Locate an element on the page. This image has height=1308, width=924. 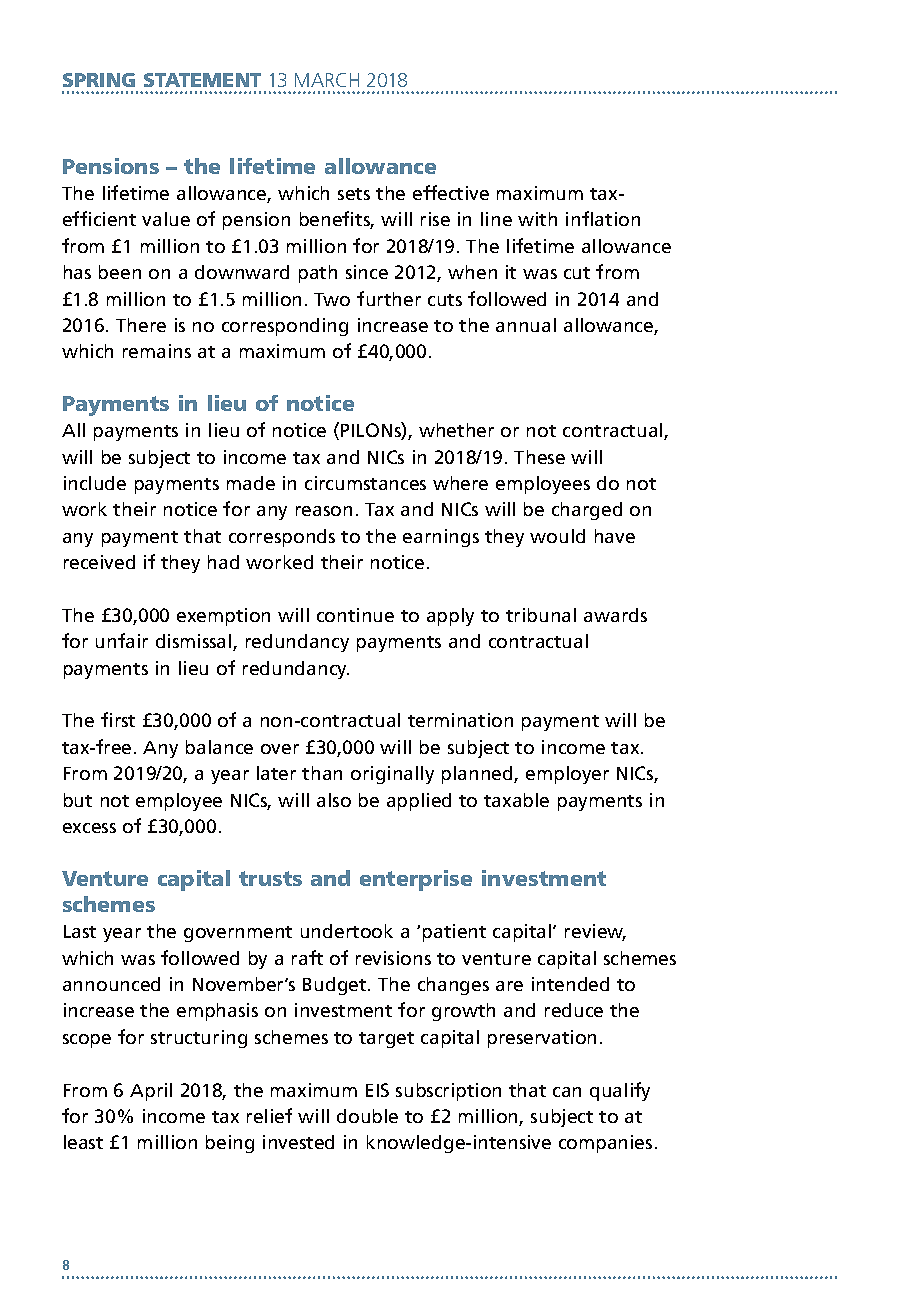
April is located at coordinates (151, 1092).
